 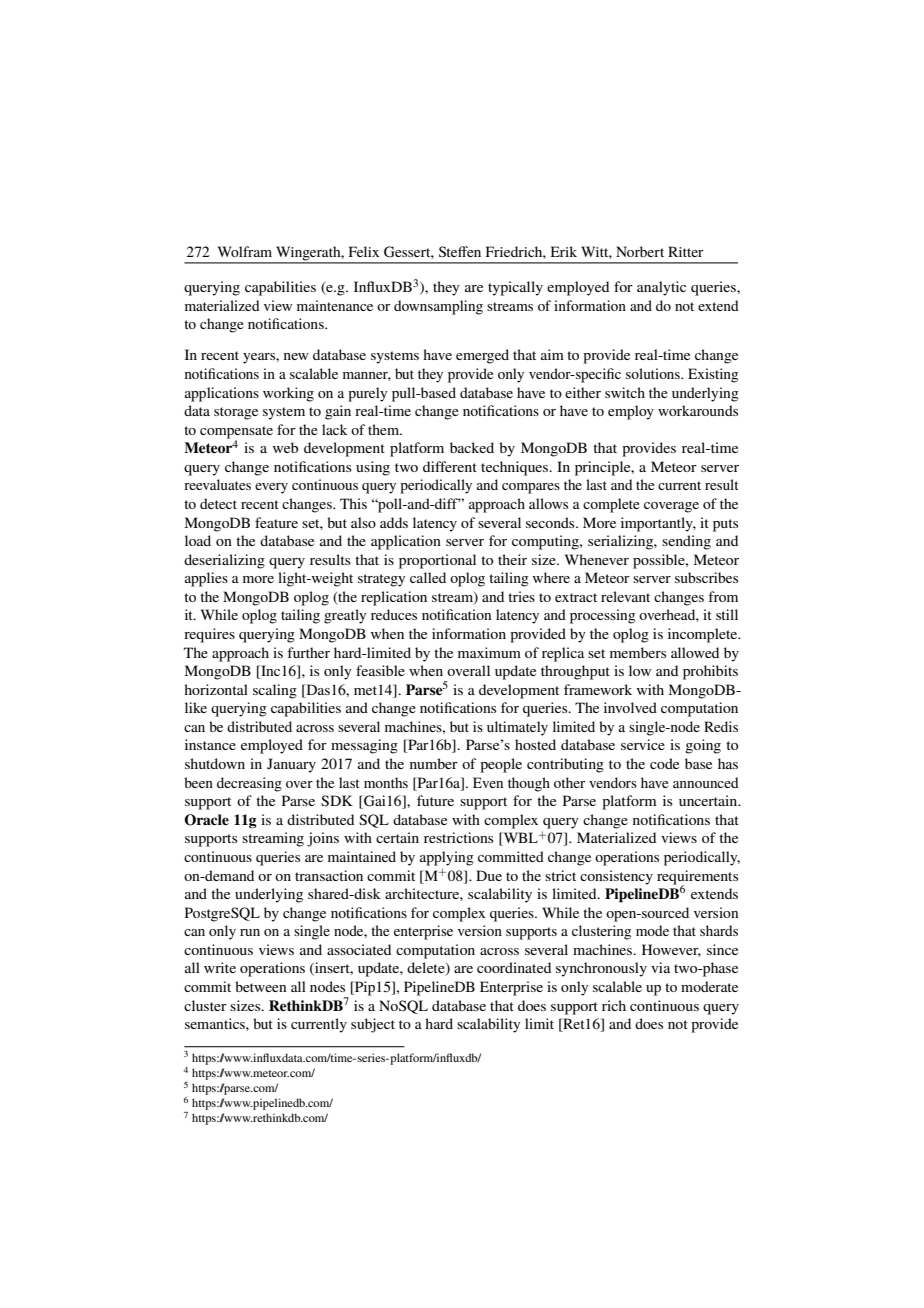 I want to click on members, so click(x=638, y=652).
